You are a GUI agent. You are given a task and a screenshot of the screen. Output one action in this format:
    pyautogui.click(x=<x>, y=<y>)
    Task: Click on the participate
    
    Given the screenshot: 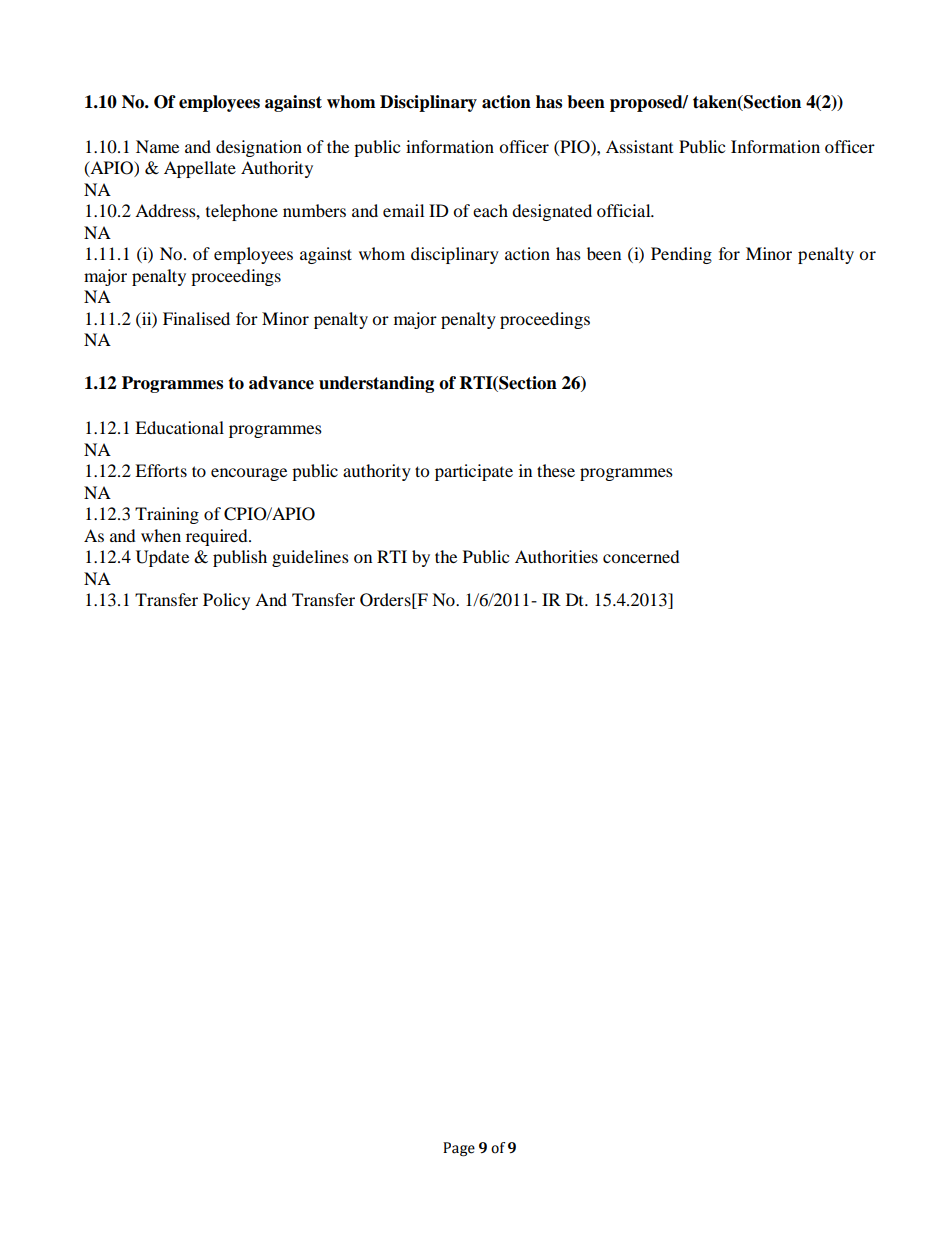 What is the action you would take?
    pyautogui.click(x=474, y=472)
